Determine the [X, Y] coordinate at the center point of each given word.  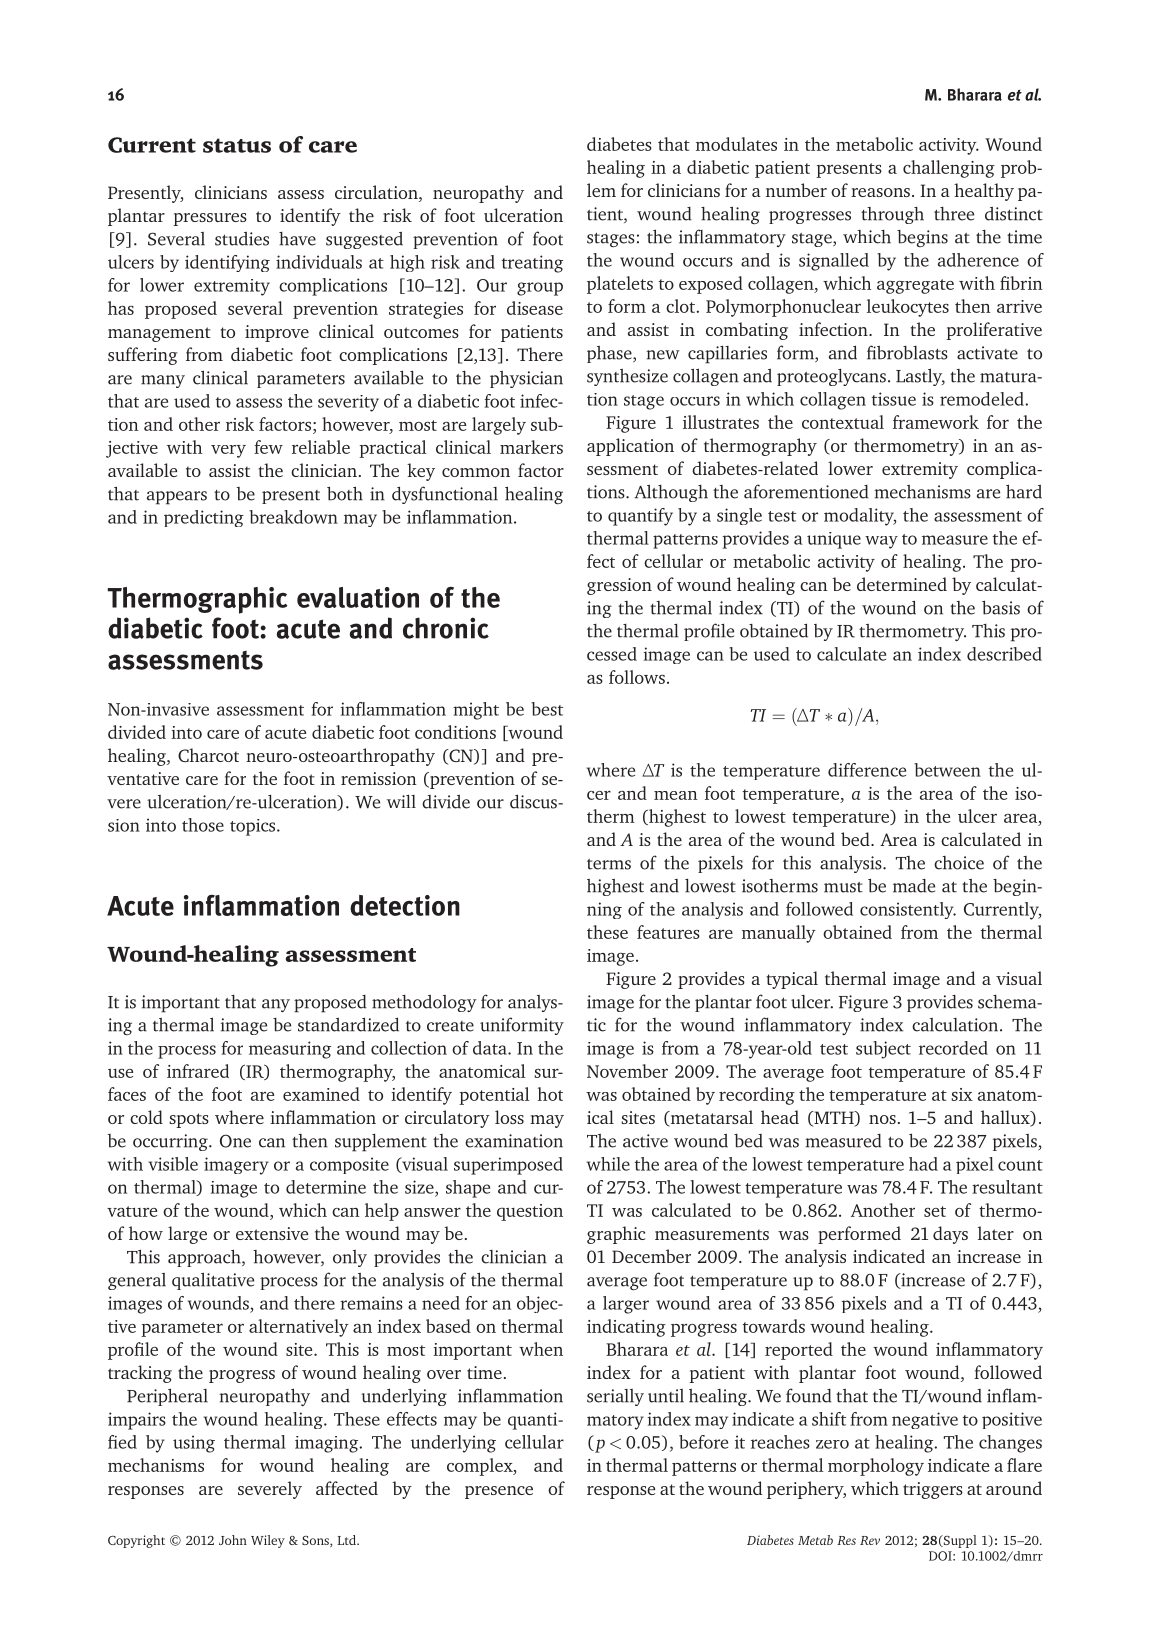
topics [252, 827]
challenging [949, 169]
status [237, 145]
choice [959, 863]
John [233, 1540]
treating [532, 264]
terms [609, 864]
